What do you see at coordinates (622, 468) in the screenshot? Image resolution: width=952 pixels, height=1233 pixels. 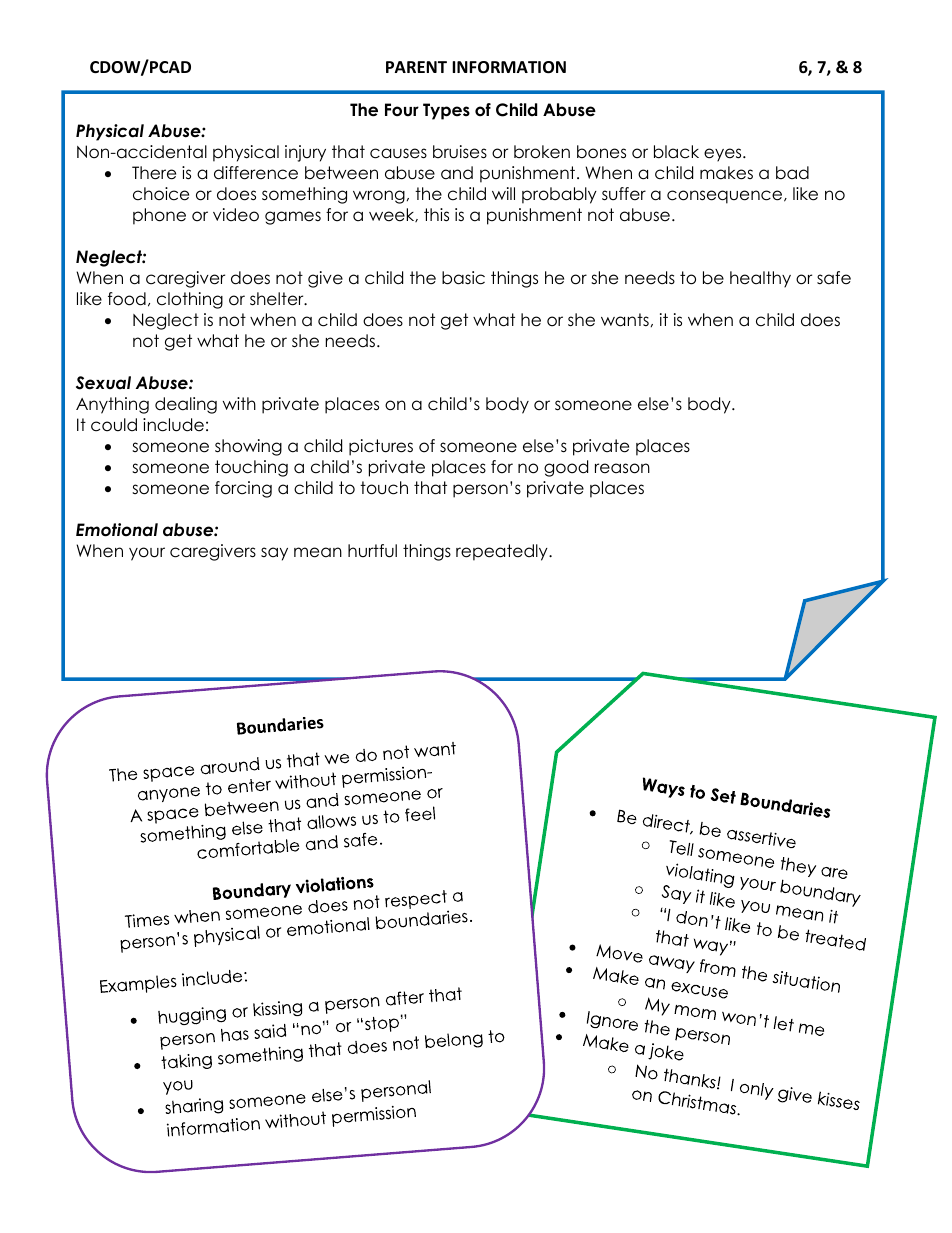 I see `reason` at bounding box center [622, 468].
